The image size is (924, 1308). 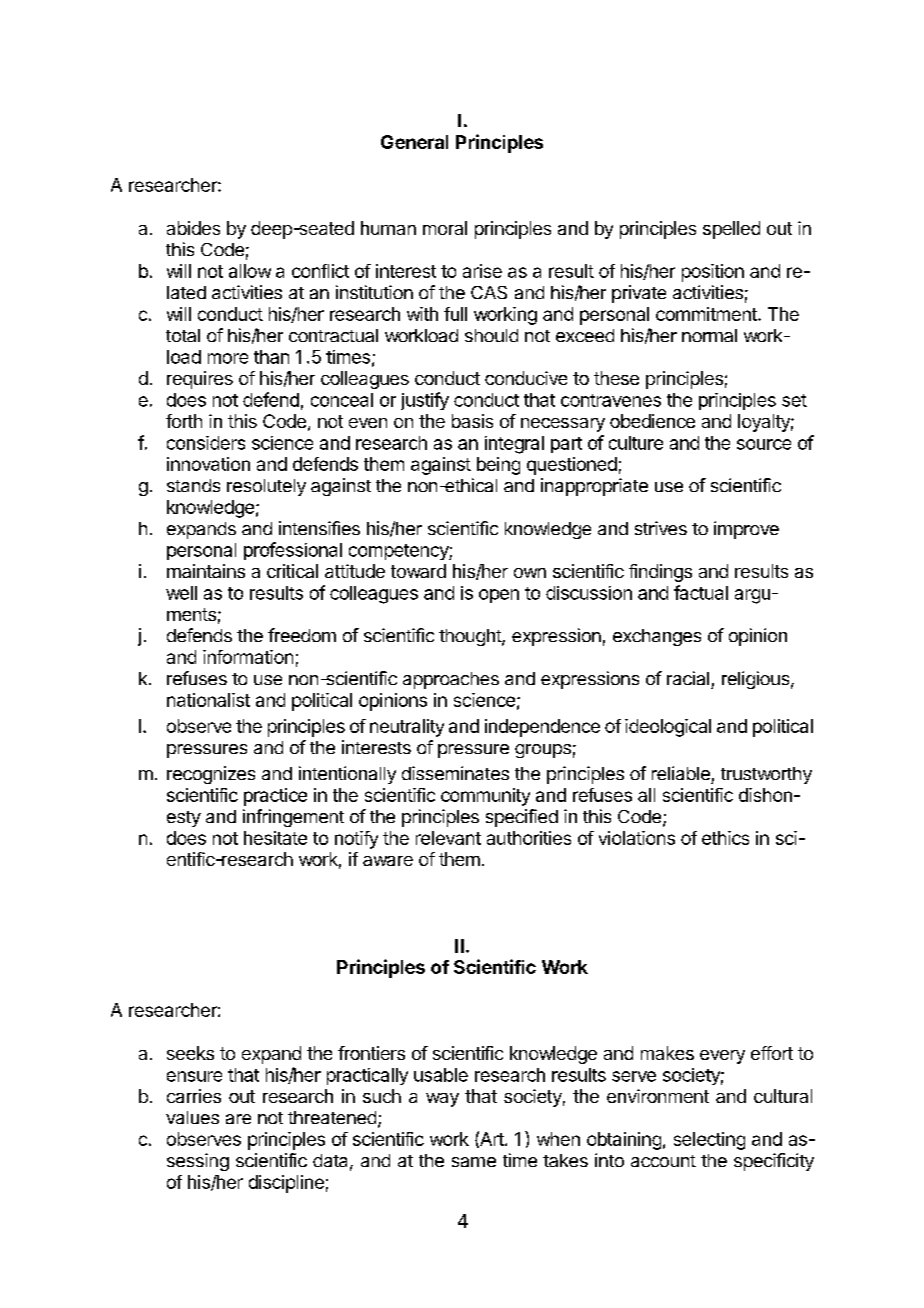 I want to click on community, so click(x=485, y=797).
